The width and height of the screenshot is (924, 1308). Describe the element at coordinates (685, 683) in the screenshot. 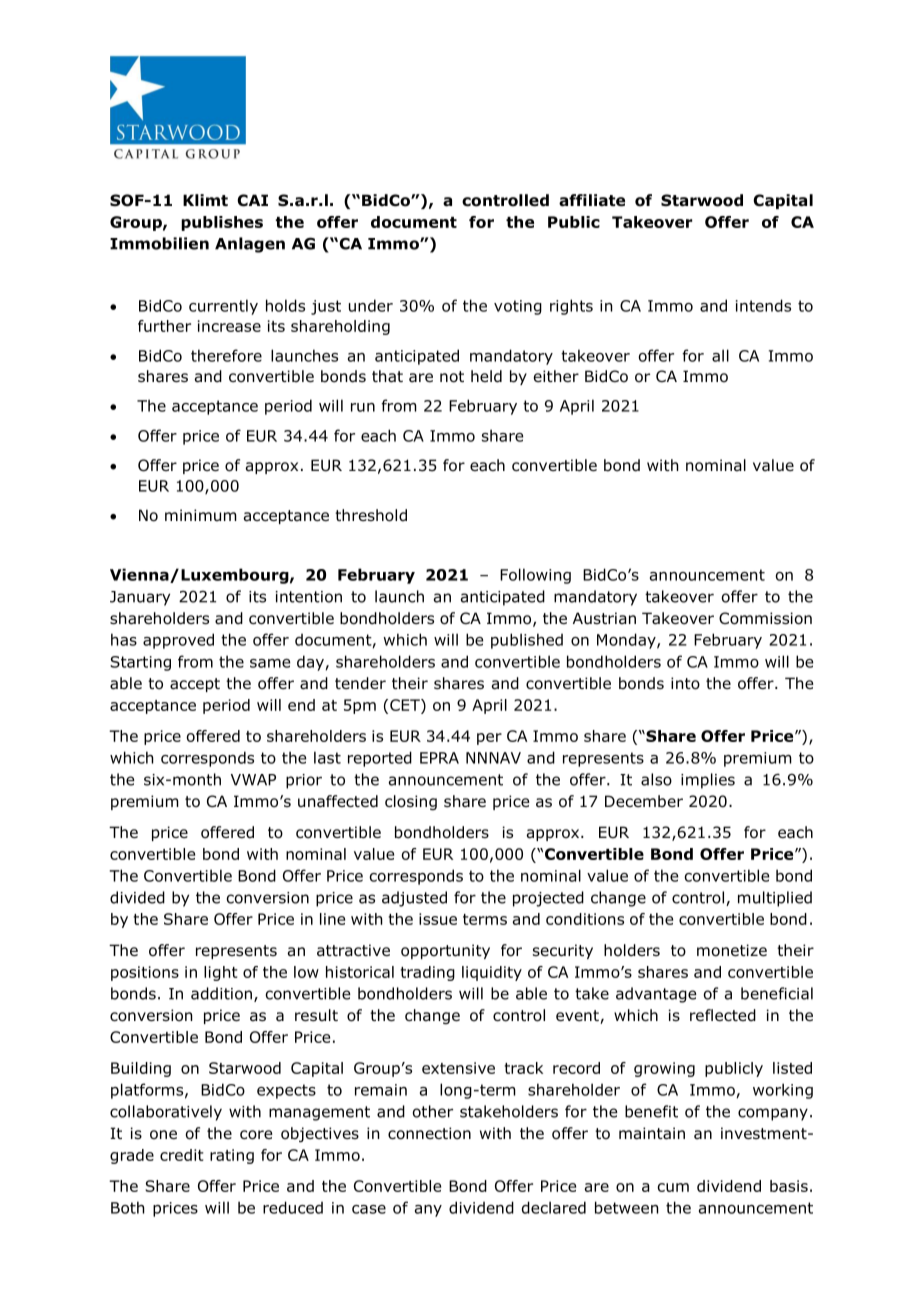

I see `into` at that location.
